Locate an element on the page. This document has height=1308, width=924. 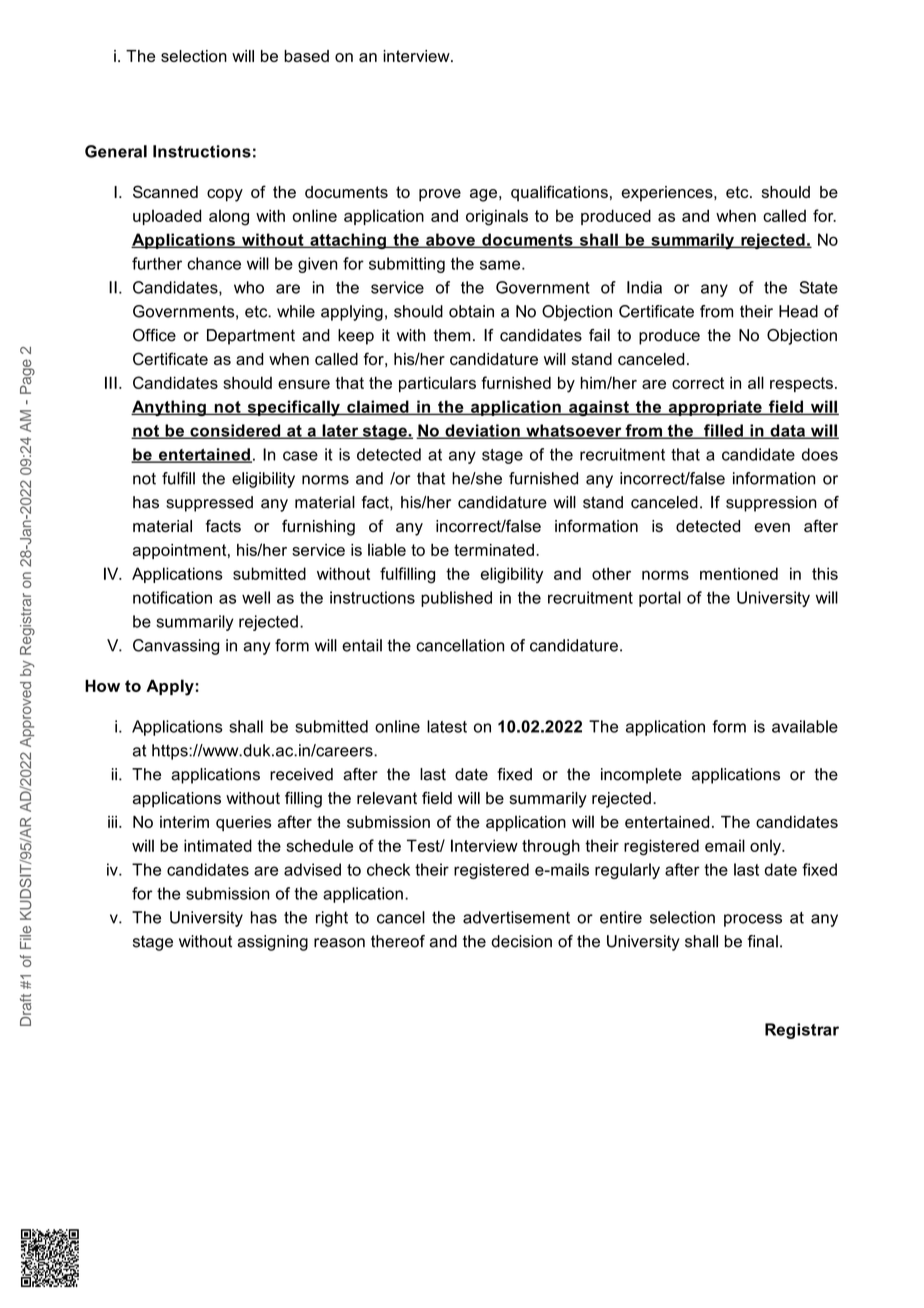
Canvassing is located at coordinates (176, 647).
